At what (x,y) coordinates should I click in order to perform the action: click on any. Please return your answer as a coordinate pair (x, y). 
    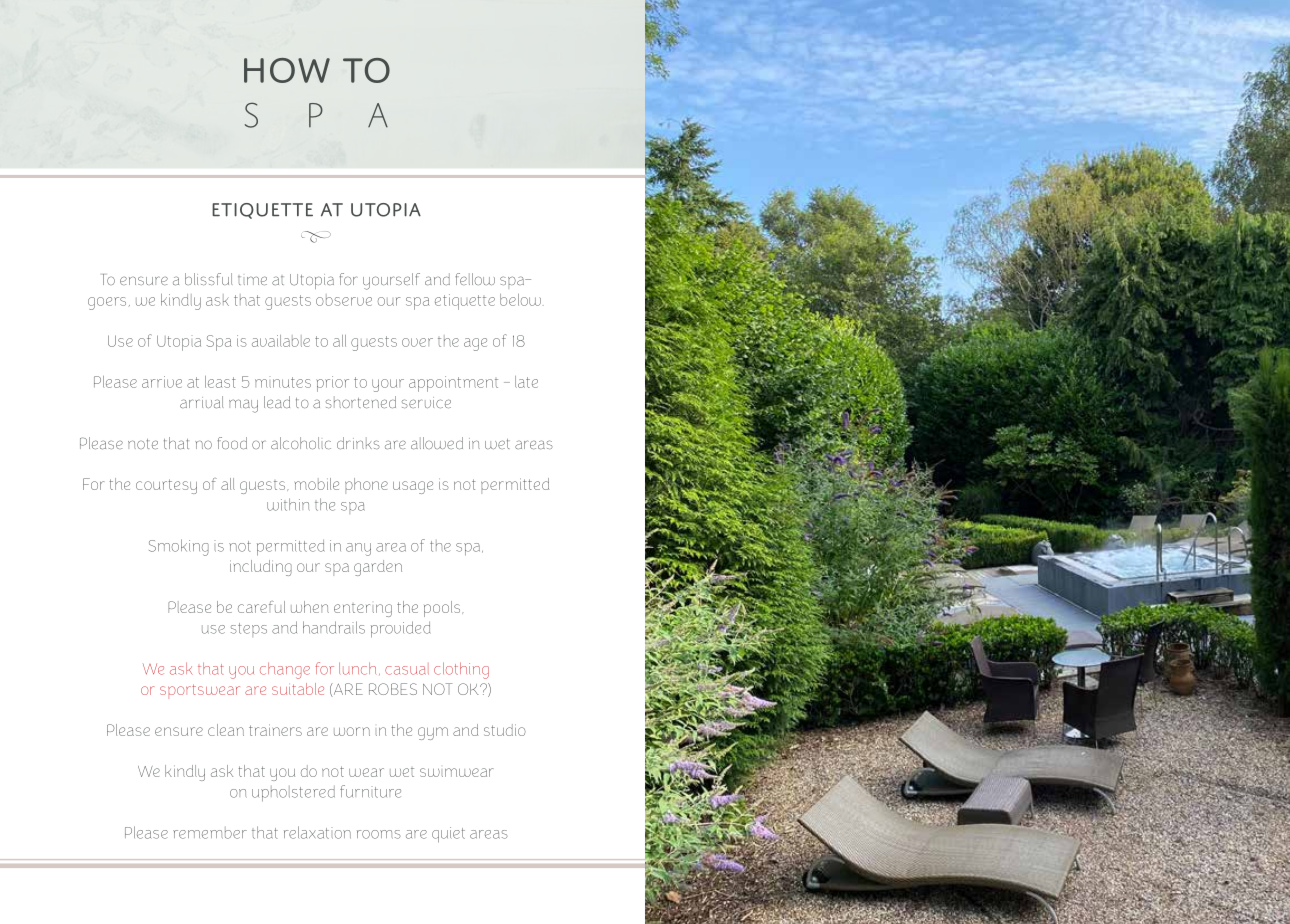
    Looking at the image, I should click on (358, 549).
